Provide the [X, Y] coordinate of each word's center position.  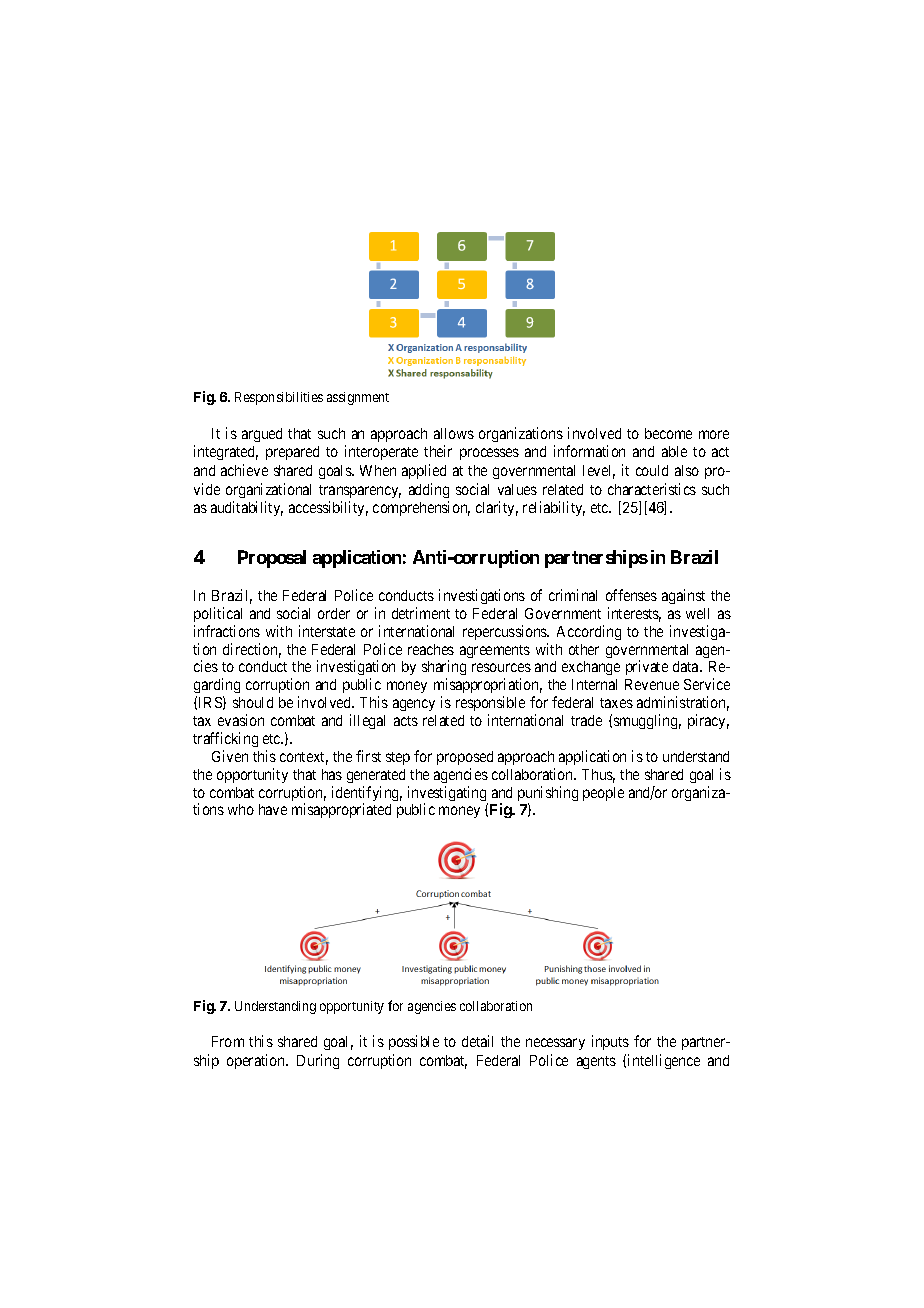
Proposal [272, 559]
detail [477, 1041]
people [603, 794]
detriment [421, 613]
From [228, 1041]
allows [454, 433]
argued [262, 435]
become [668, 433]
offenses [631, 595]
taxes [616, 703]
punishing [548, 795]
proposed [465, 758]
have [273, 809]
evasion [241, 720]
